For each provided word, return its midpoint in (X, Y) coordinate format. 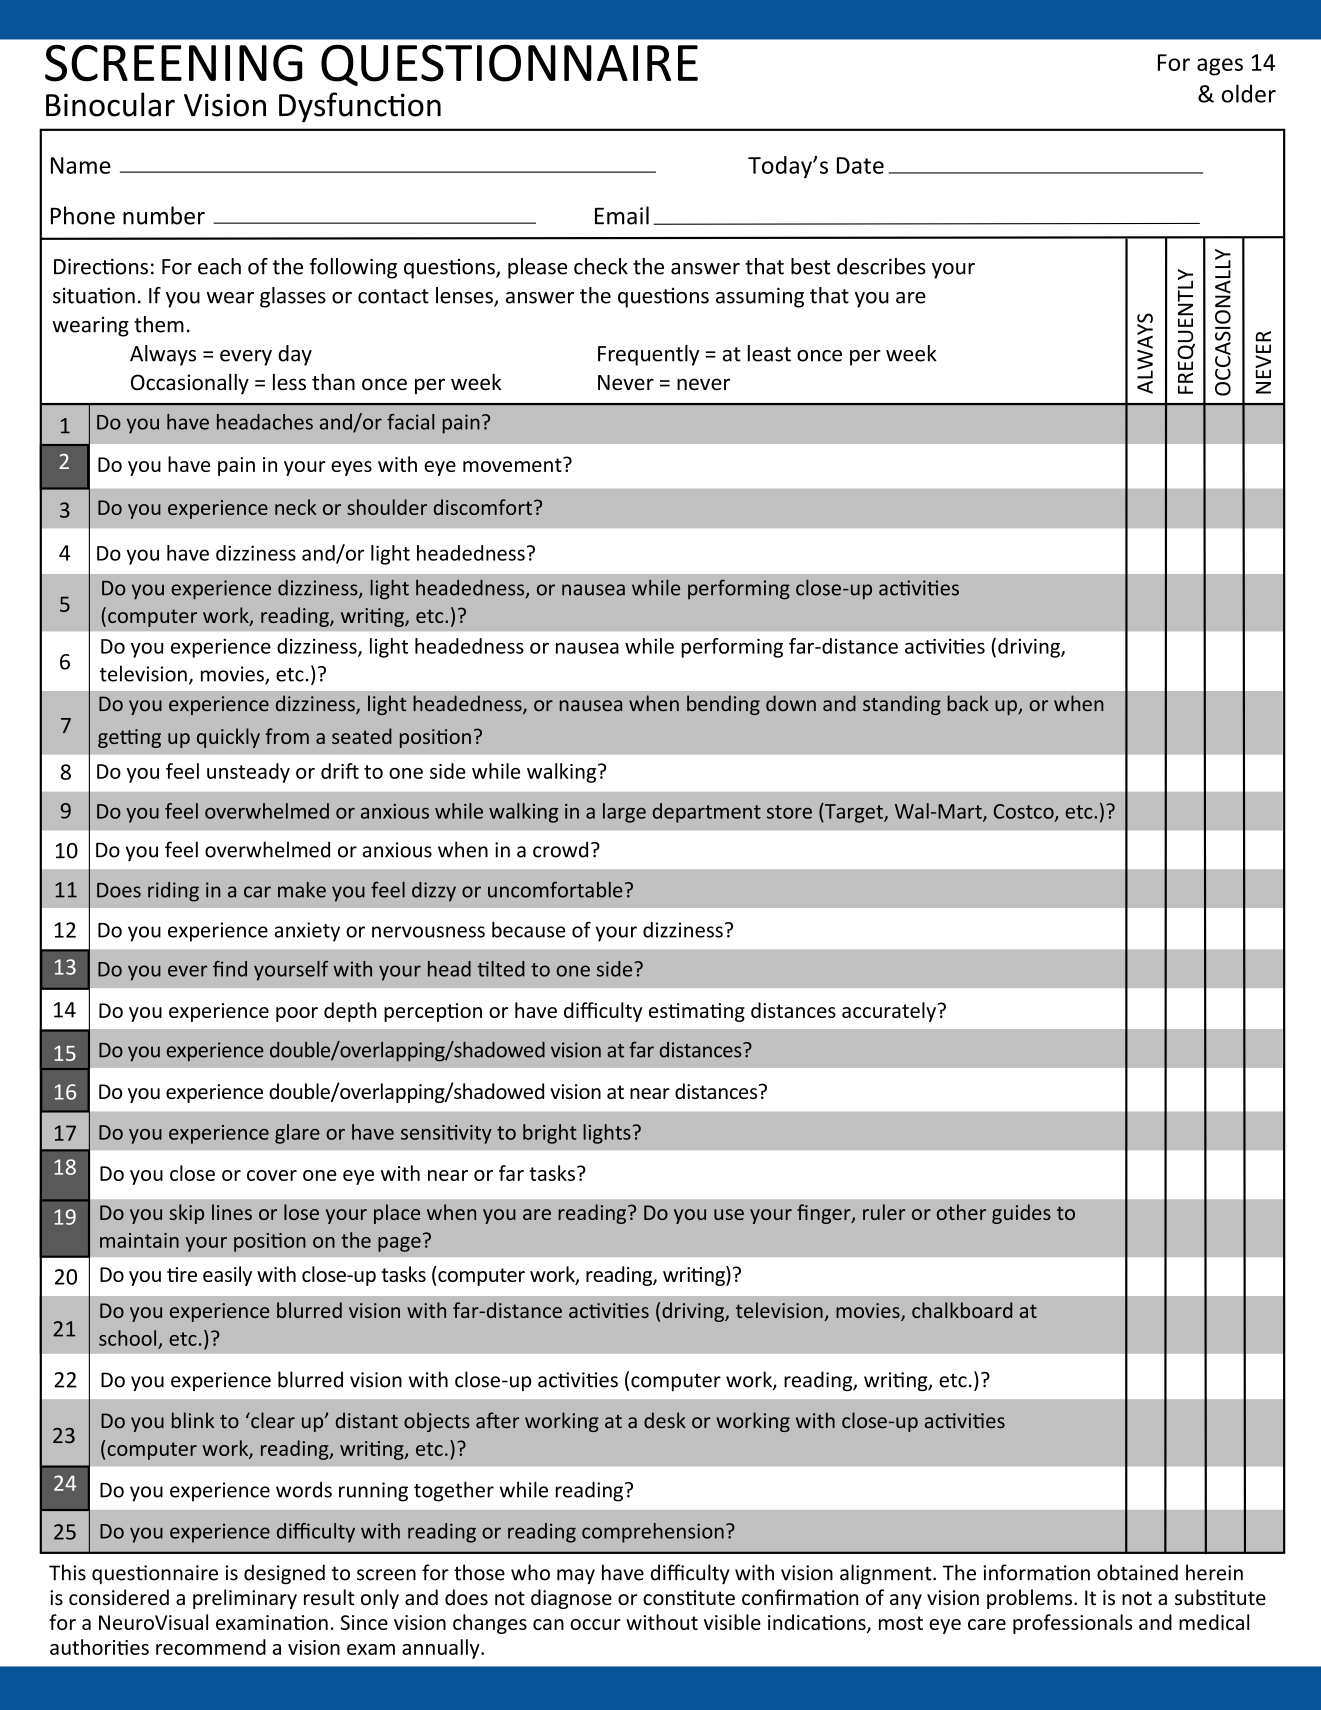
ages (1220, 67)
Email (622, 215)
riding (173, 892)
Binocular (110, 104)
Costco (1025, 812)
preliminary (245, 1599)
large (624, 813)
